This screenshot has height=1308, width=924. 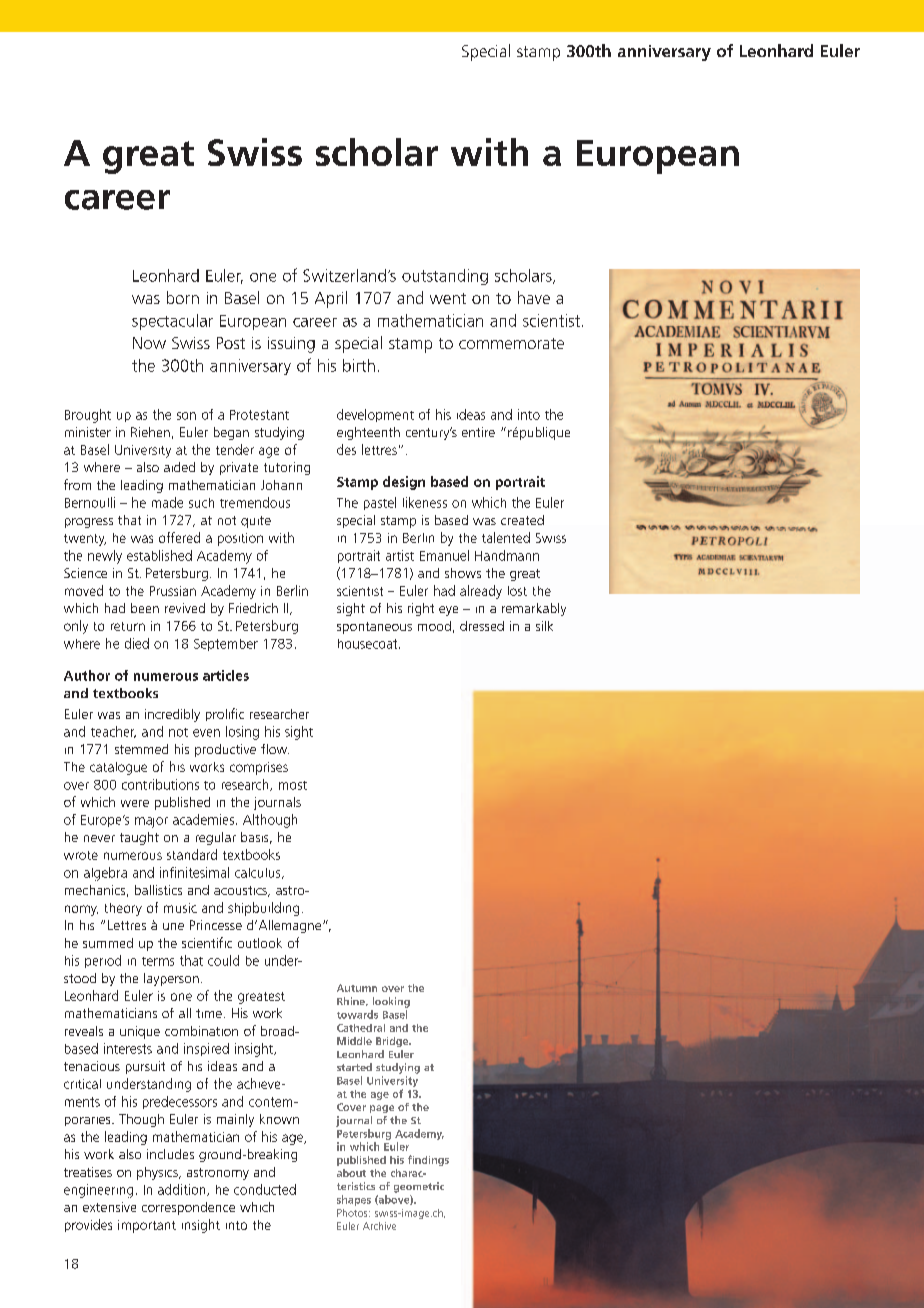 What do you see at coordinates (158, 961) in the screenshot?
I see `terms` at bounding box center [158, 961].
